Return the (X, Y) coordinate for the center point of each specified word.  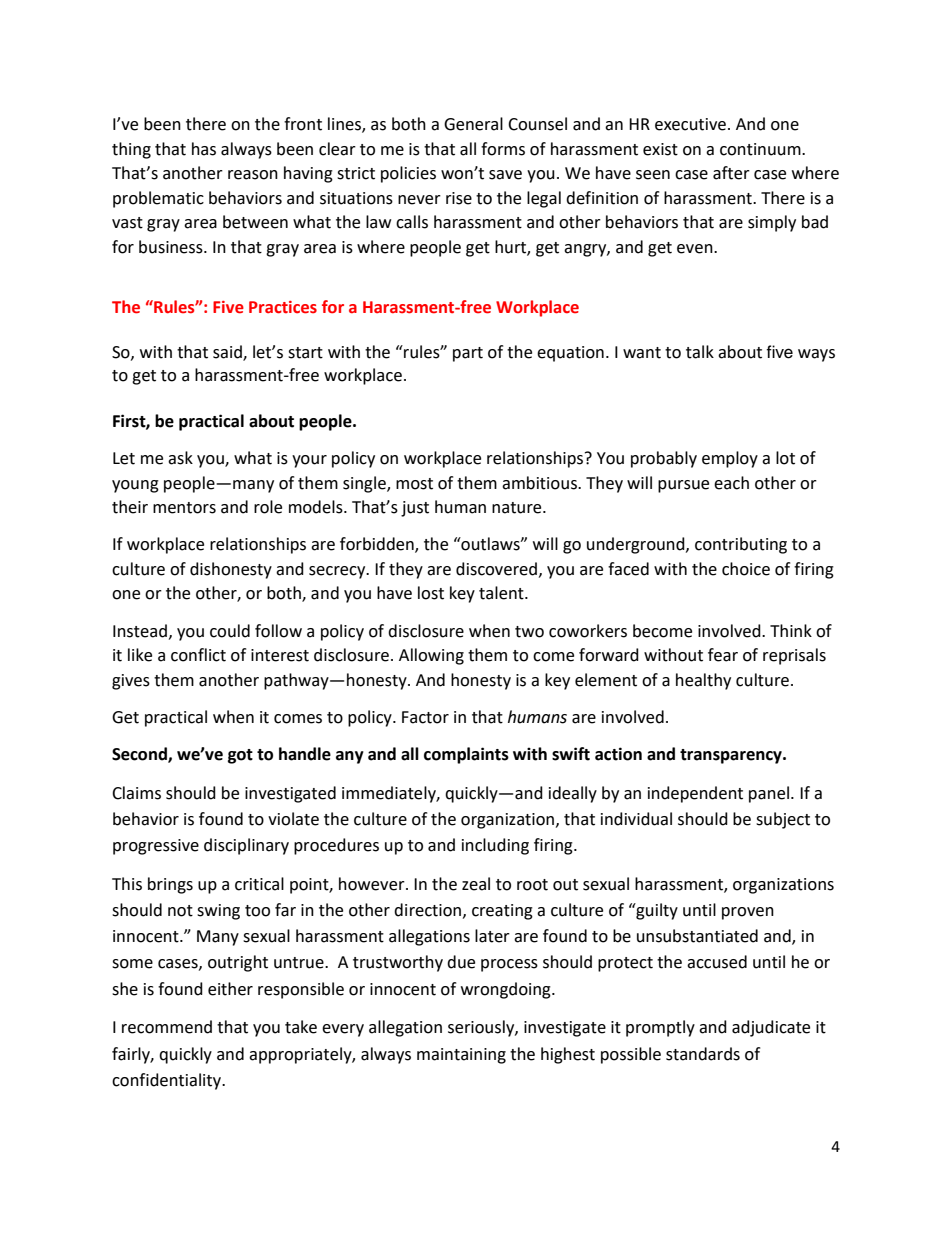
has (204, 149)
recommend (167, 1027)
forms (503, 149)
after (731, 173)
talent (502, 593)
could (230, 631)
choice (746, 569)
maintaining (461, 1056)
